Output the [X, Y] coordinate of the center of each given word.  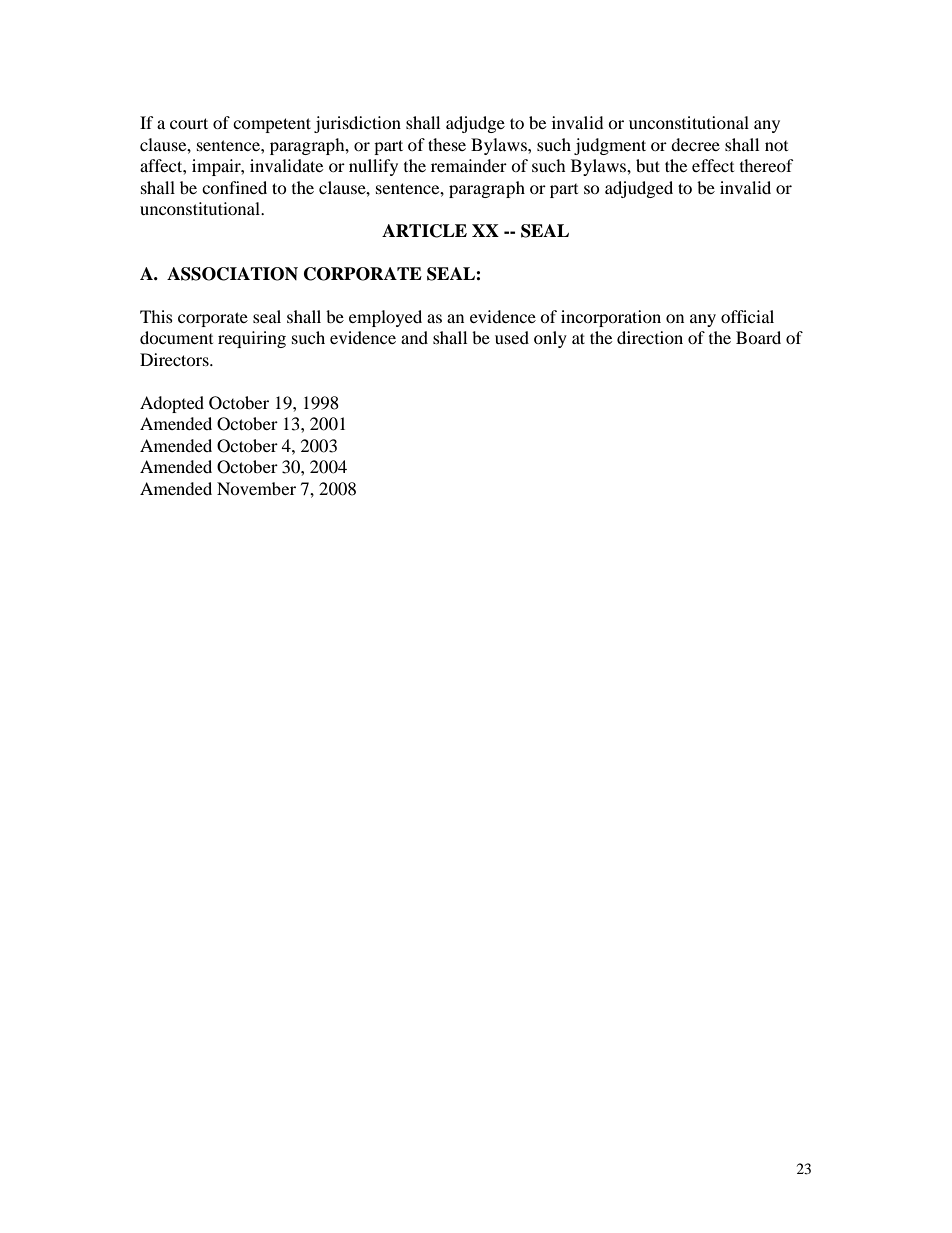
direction [650, 337]
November [256, 488]
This [156, 316]
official [747, 316]
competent [272, 125]
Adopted [172, 404]
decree [695, 144]
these [447, 144]
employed [385, 318]
